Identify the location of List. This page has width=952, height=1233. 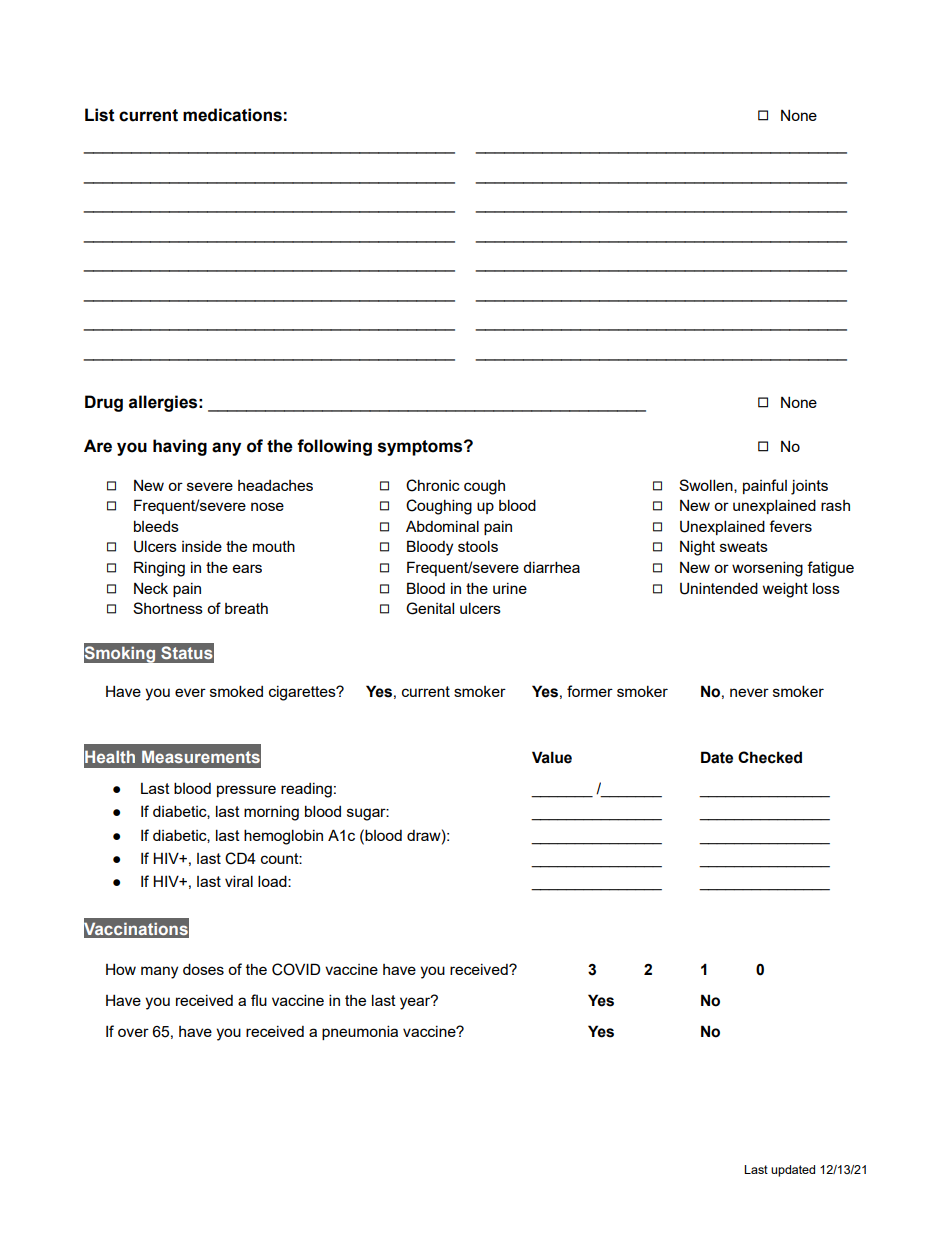
(100, 115).
